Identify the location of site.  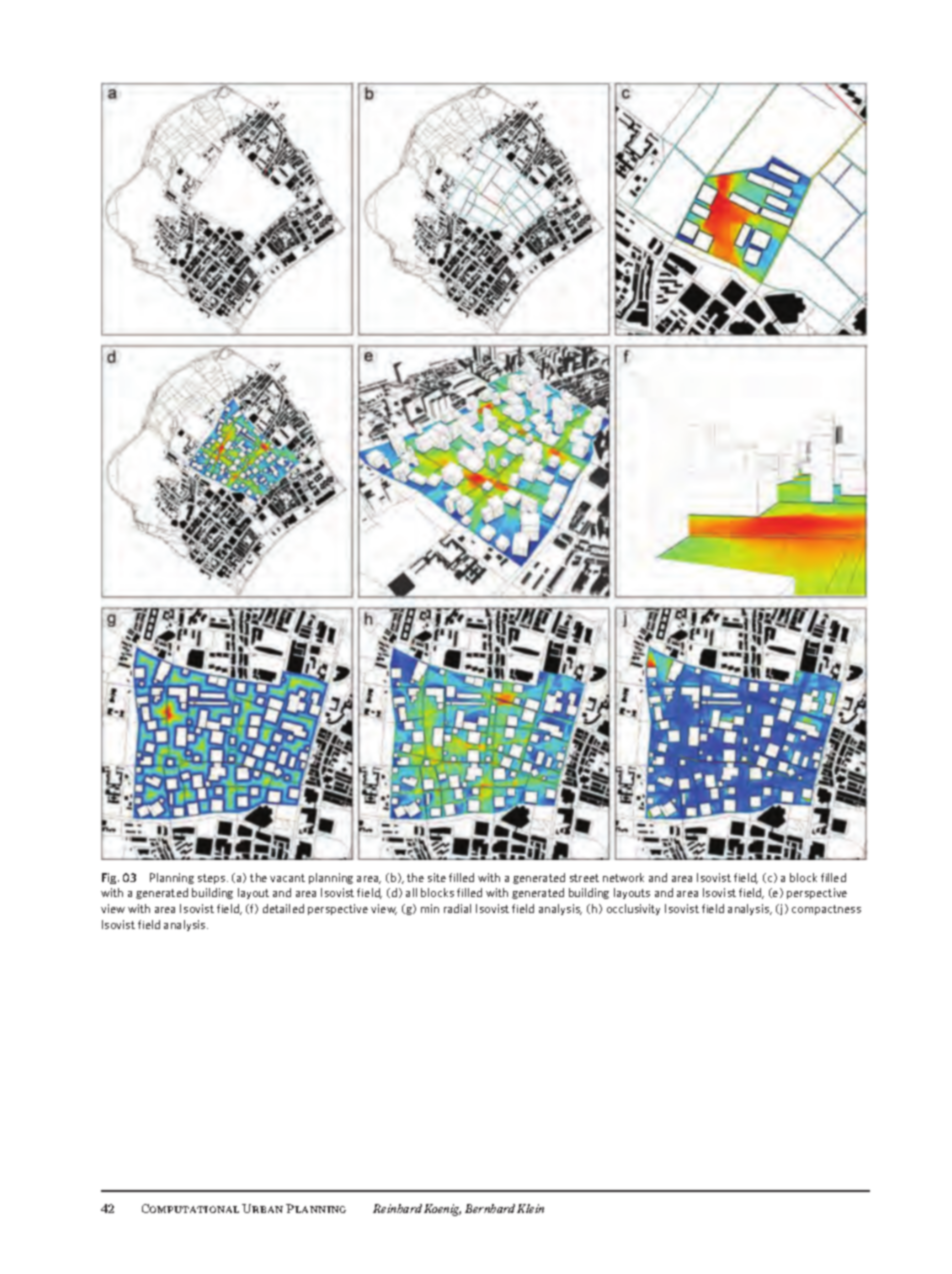
(437, 877).
